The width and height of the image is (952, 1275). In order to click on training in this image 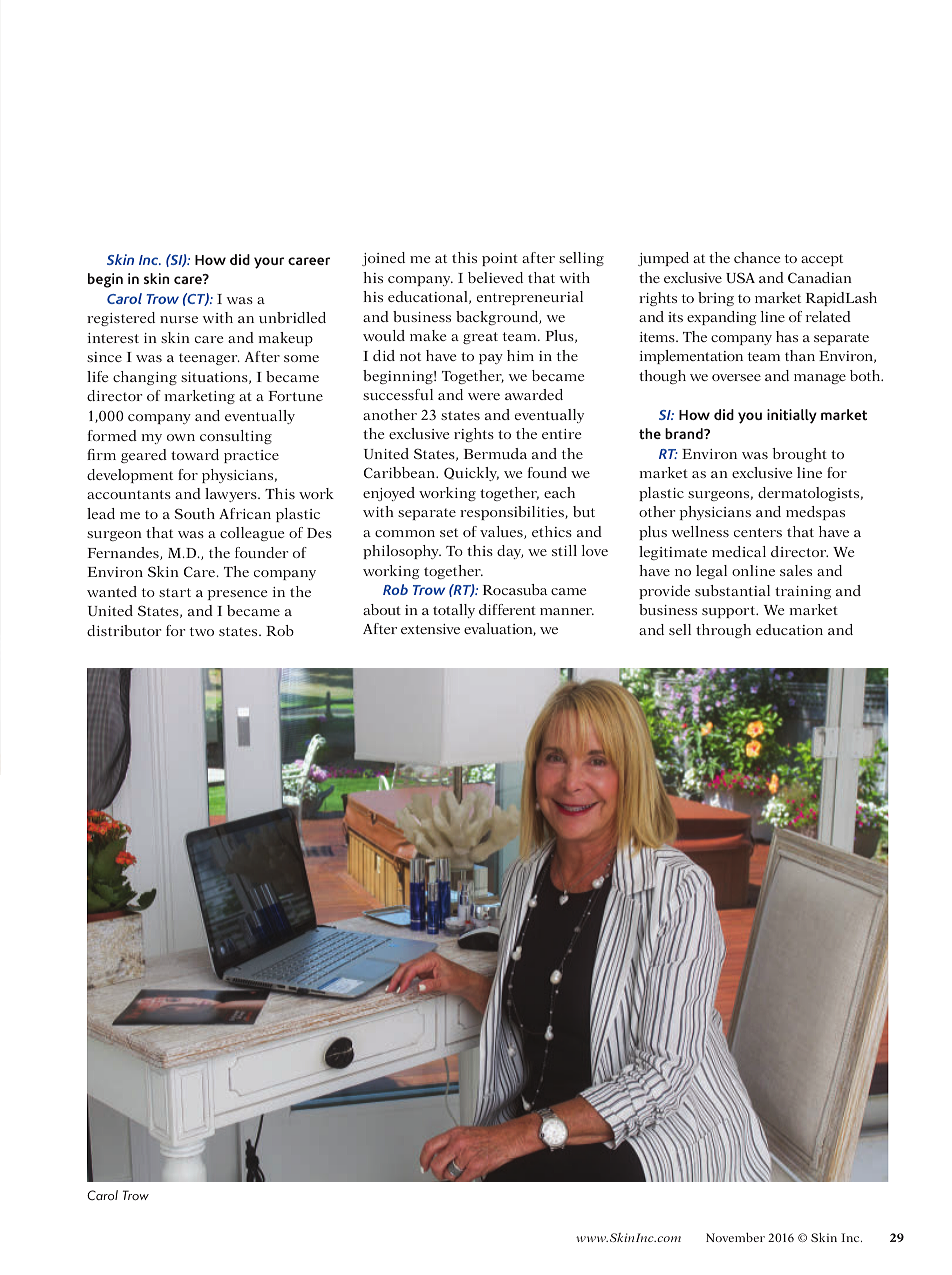, I will do `click(803, 592)`.
